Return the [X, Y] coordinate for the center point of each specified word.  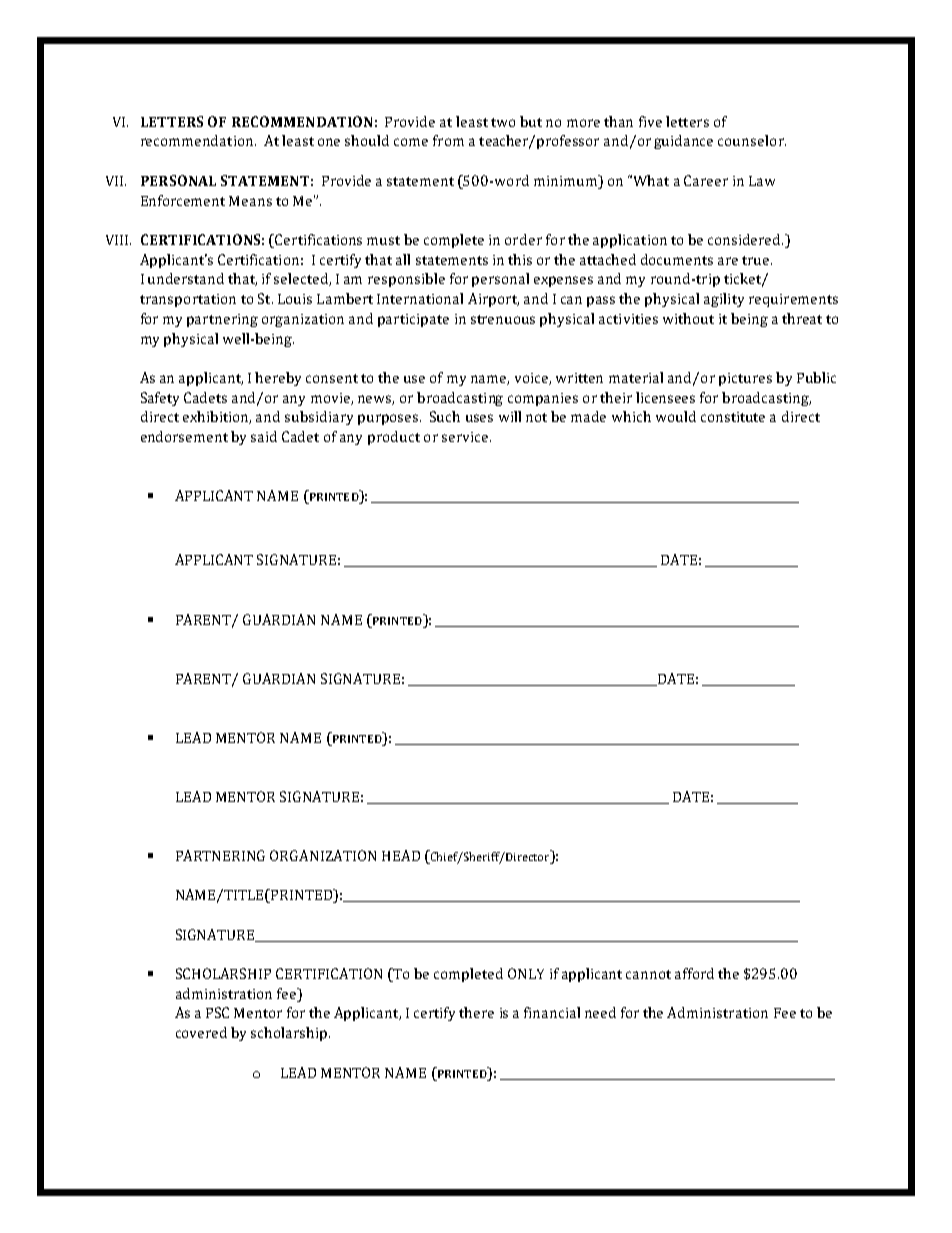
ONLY [526, 973]
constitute [733, 417]
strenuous [503, 319]
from [448, 140]
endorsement [184, 436]
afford [694, 973]
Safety [160, 399]
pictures [745, 379]
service [466, 437]
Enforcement [183, 200]
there [476, 1012]
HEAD [401, 855]
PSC [217, 1012]
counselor [752, 140]
